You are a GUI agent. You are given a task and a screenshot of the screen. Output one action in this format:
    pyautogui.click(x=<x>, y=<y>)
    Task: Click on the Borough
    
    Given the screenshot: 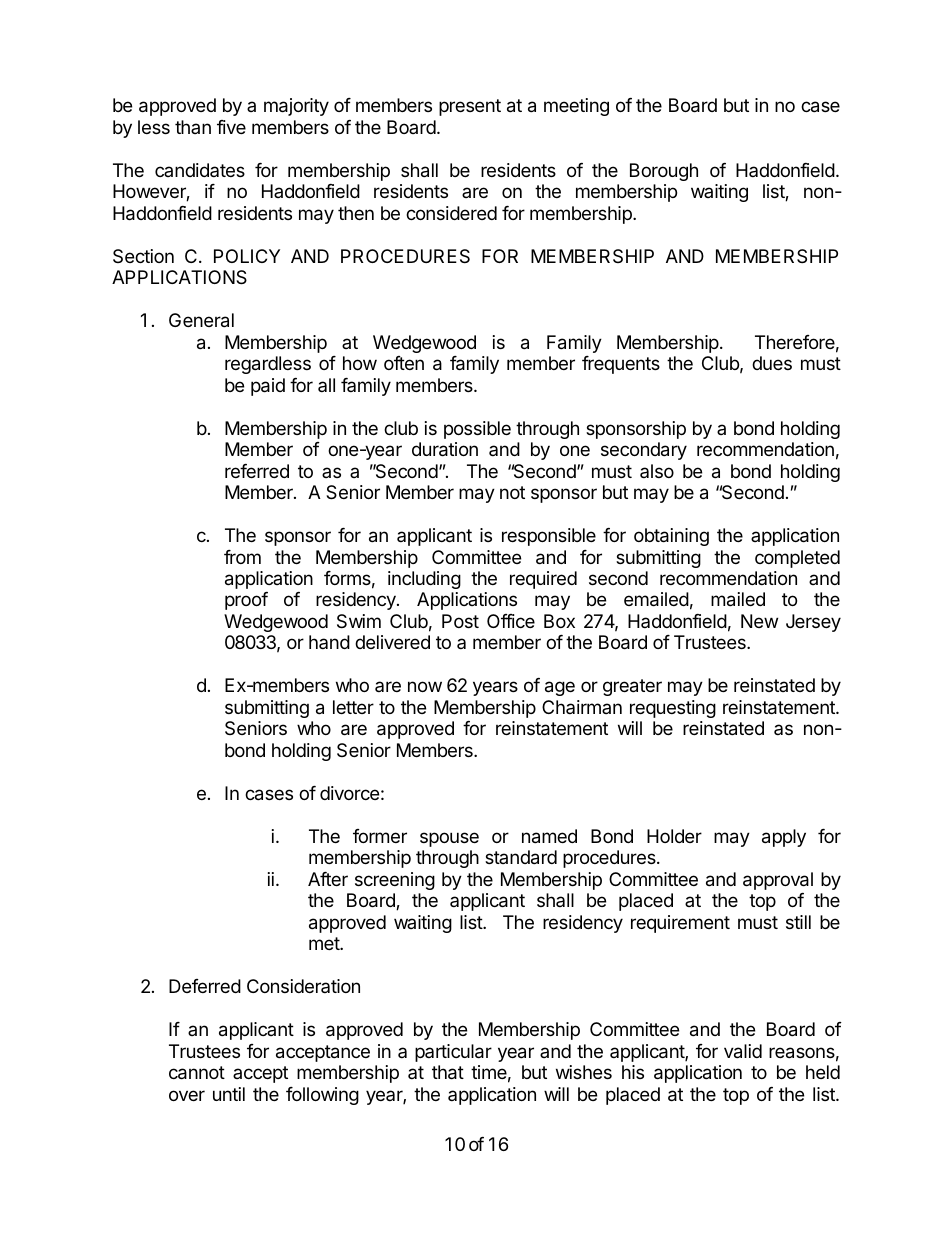 What is the action you would take?
    pyautogui.click(x=664, y=172)
